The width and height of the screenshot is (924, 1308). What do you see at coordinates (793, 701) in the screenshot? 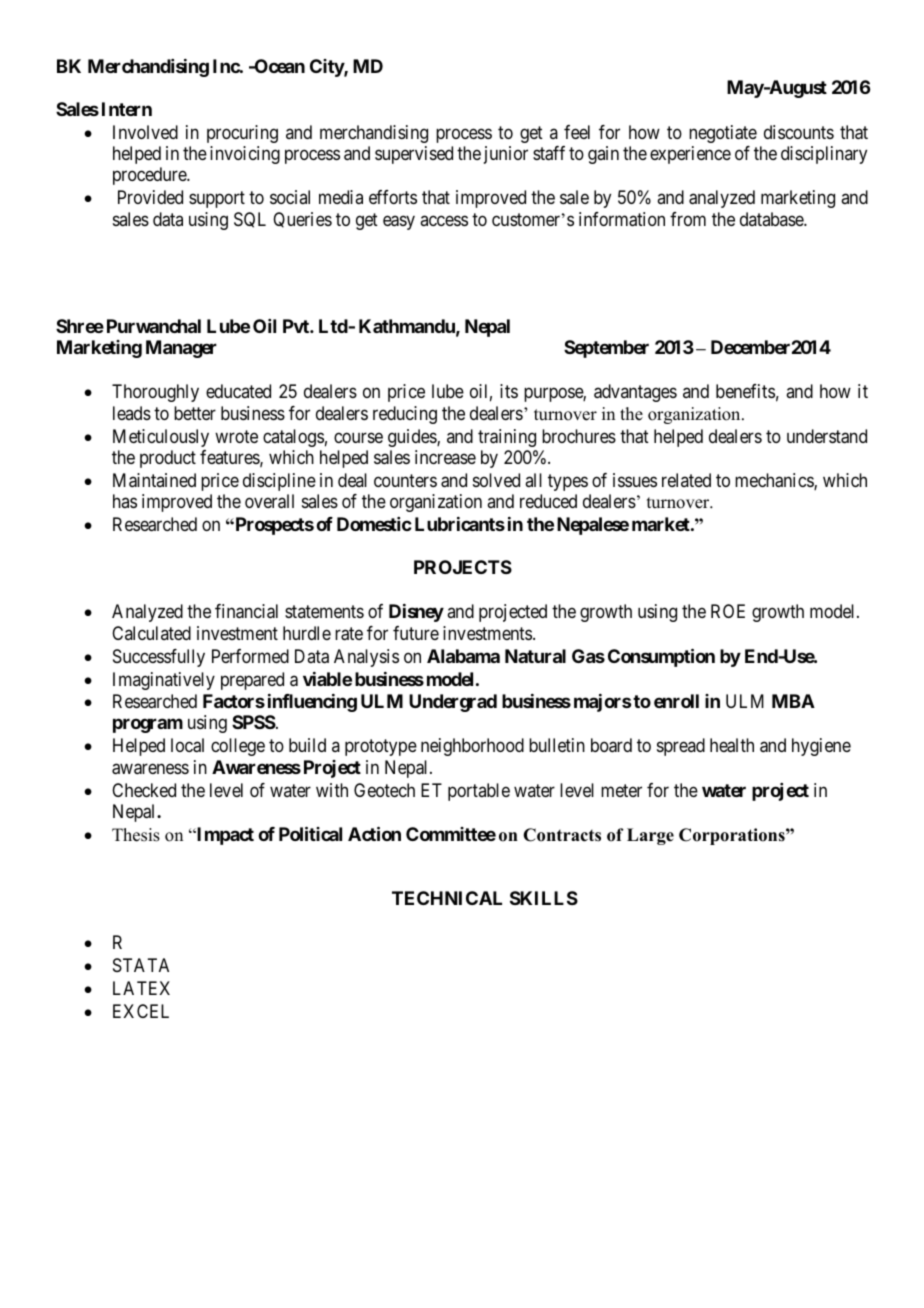
I see `MBA` at bounding box center [793, 701].
